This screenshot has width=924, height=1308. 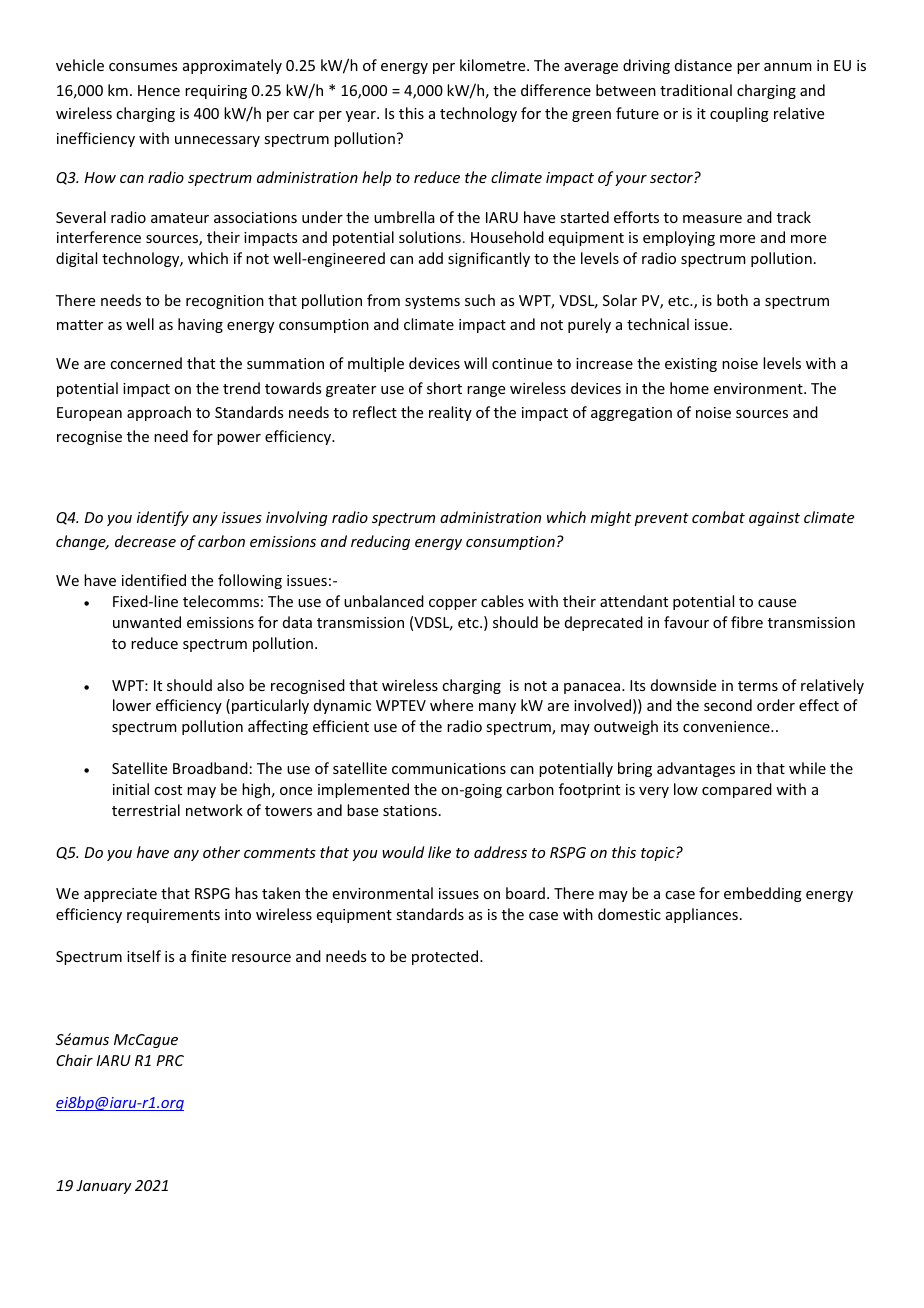 What do you see at coordinates (159, 90) in the screenshot?
I see `Hence` at bounding box center [159, 90].
